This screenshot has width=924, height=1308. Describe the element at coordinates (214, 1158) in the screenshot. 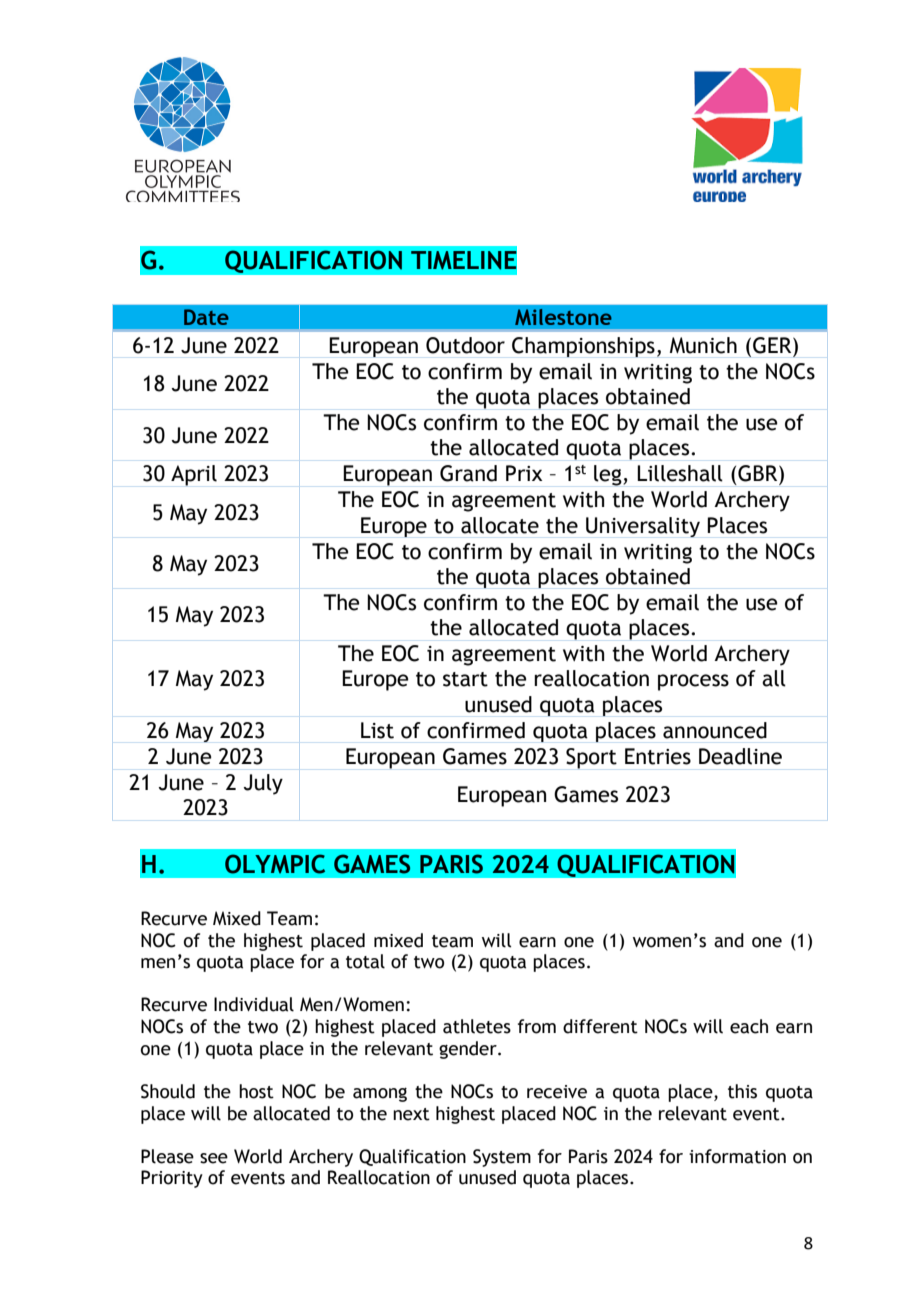

I see `see` at that location.
